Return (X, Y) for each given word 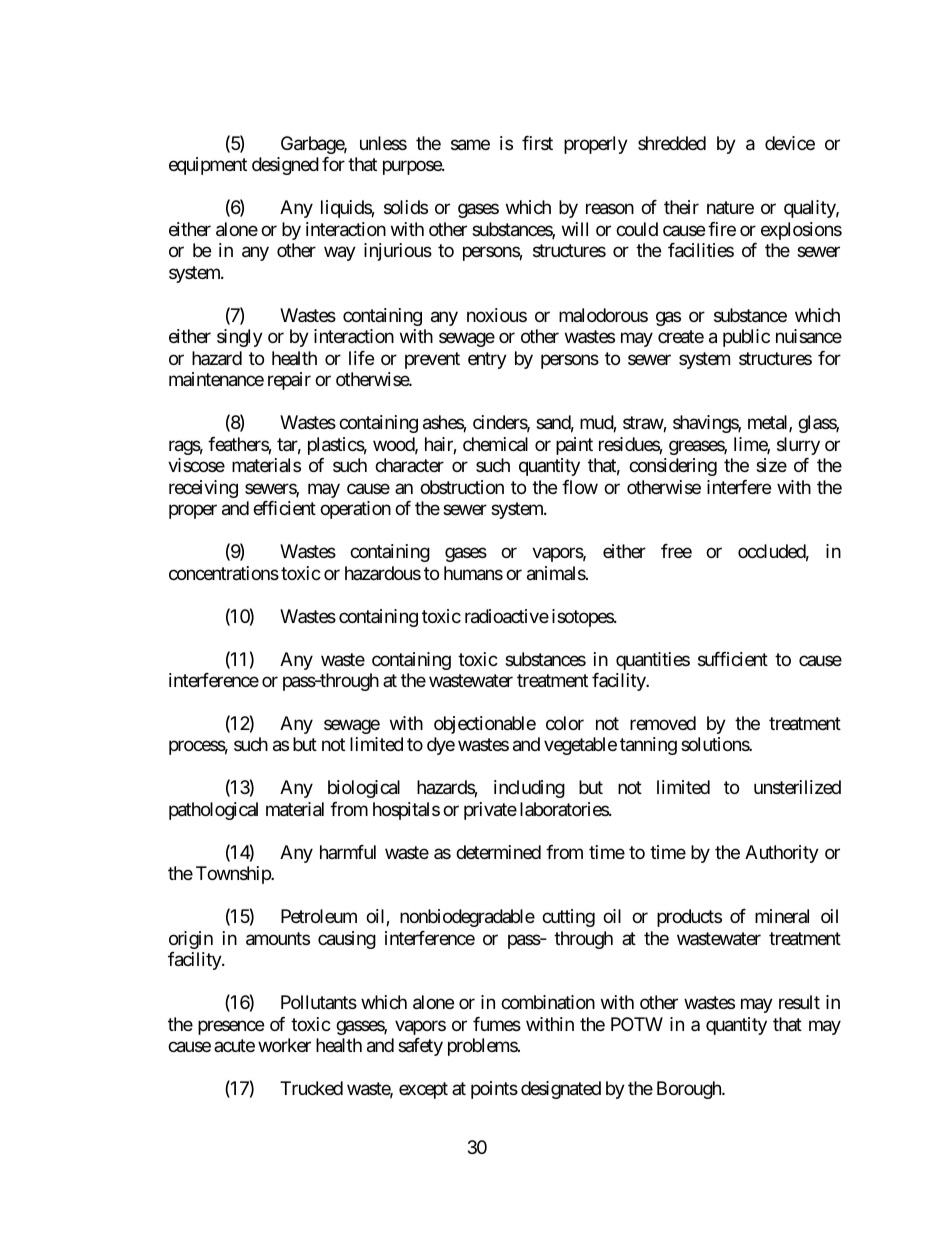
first (537, 143)
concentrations (224, 573)
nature (730, 208)
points (494, 1090)
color (565, 723)
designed (285, 166)
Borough (690, 1090)
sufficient (733, 659)
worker (284, 1045)
